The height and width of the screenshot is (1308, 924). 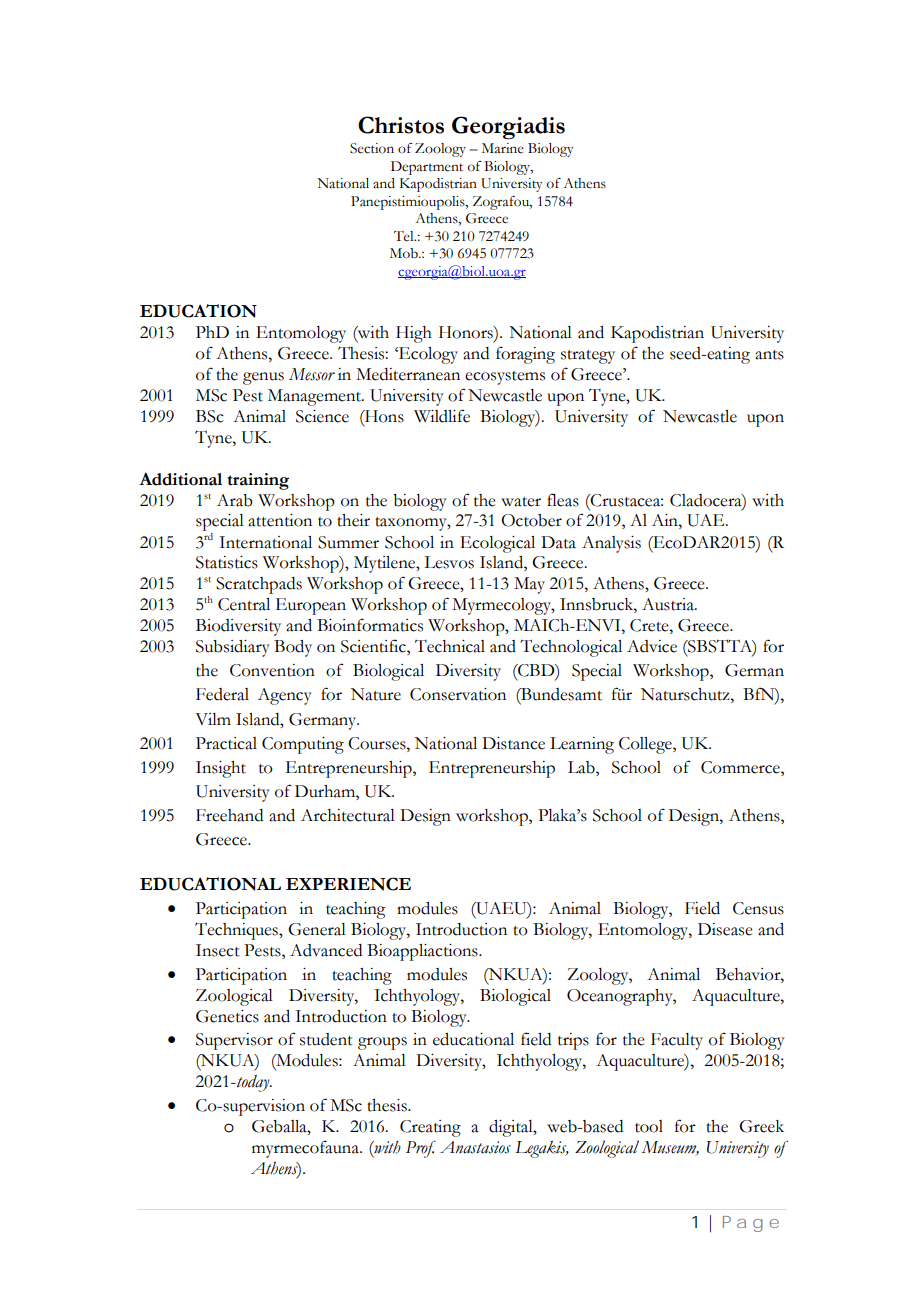 What do you see at coordinates (503, 148) in the screenshot?
I see `Marine` at bounding box center [503, 148].
